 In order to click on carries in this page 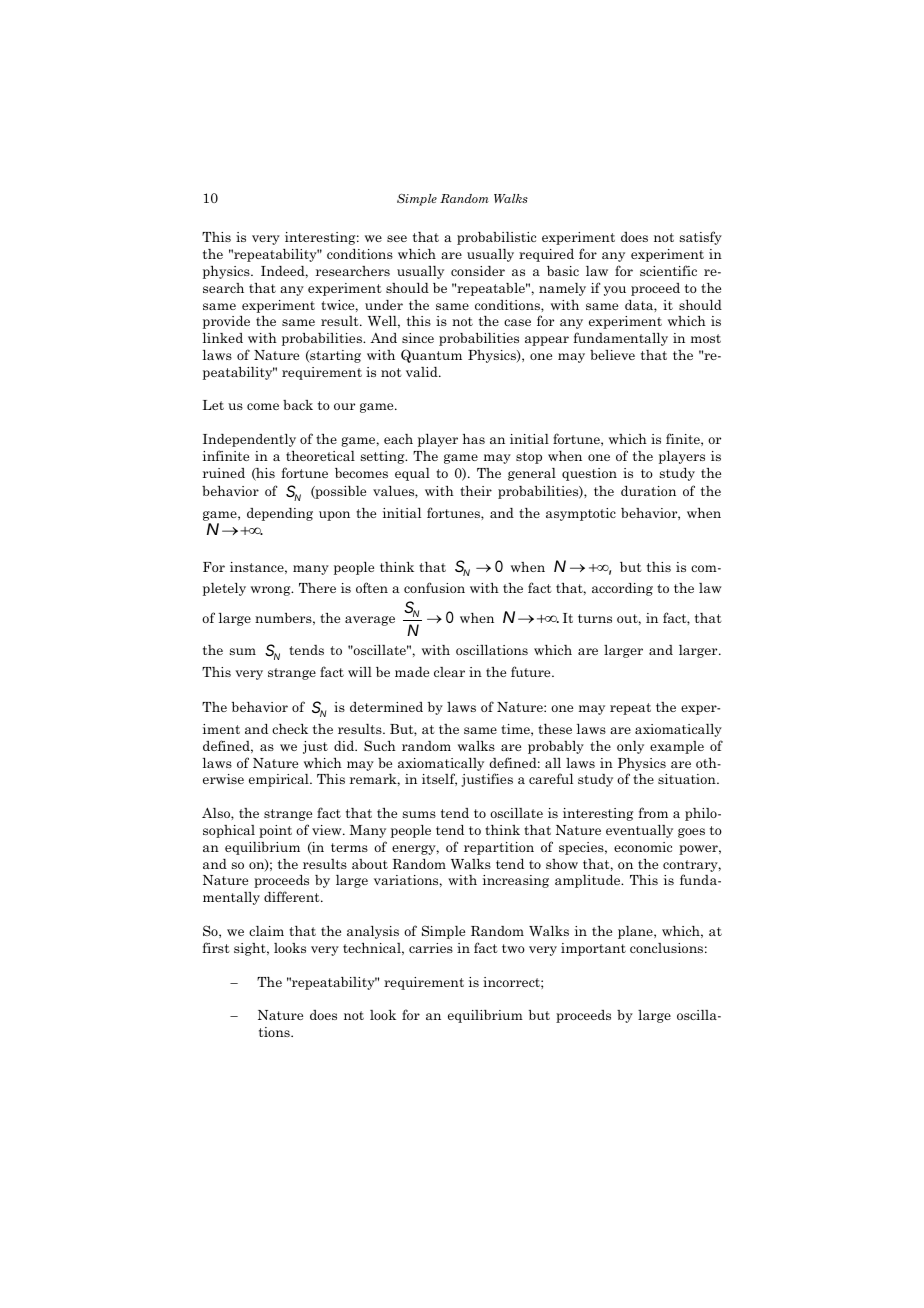, I will do `click(431, 948)`.
